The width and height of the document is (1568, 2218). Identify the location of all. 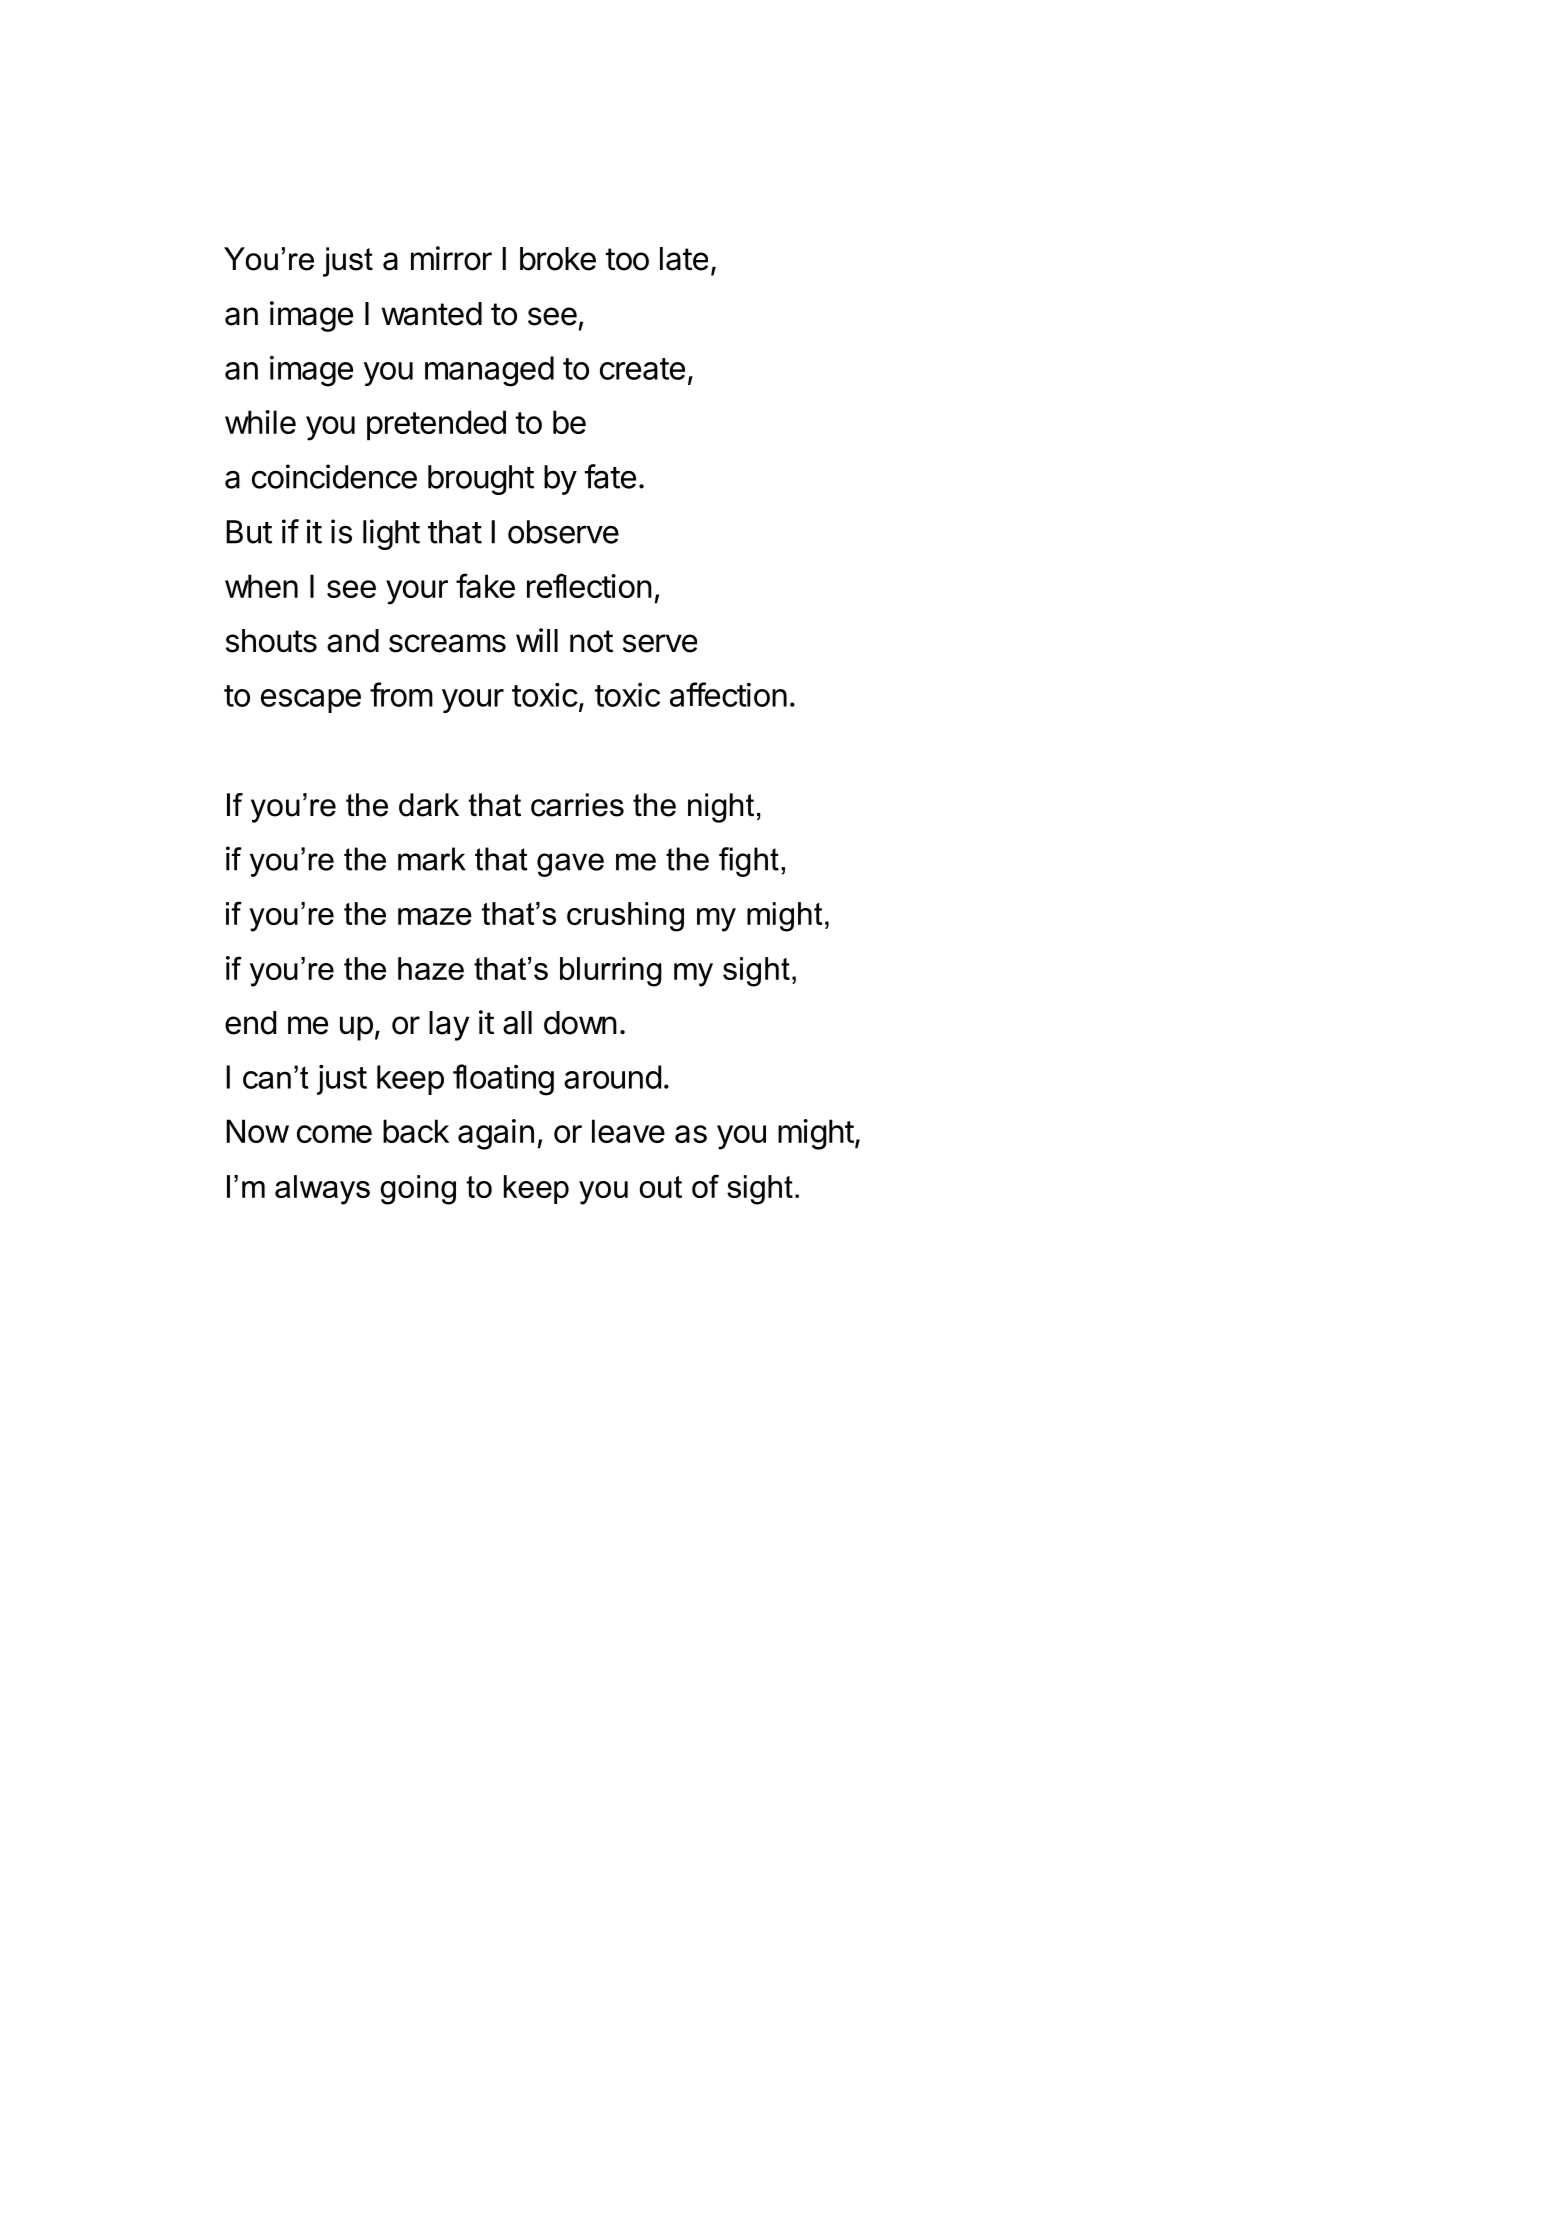
(517, 1023).
